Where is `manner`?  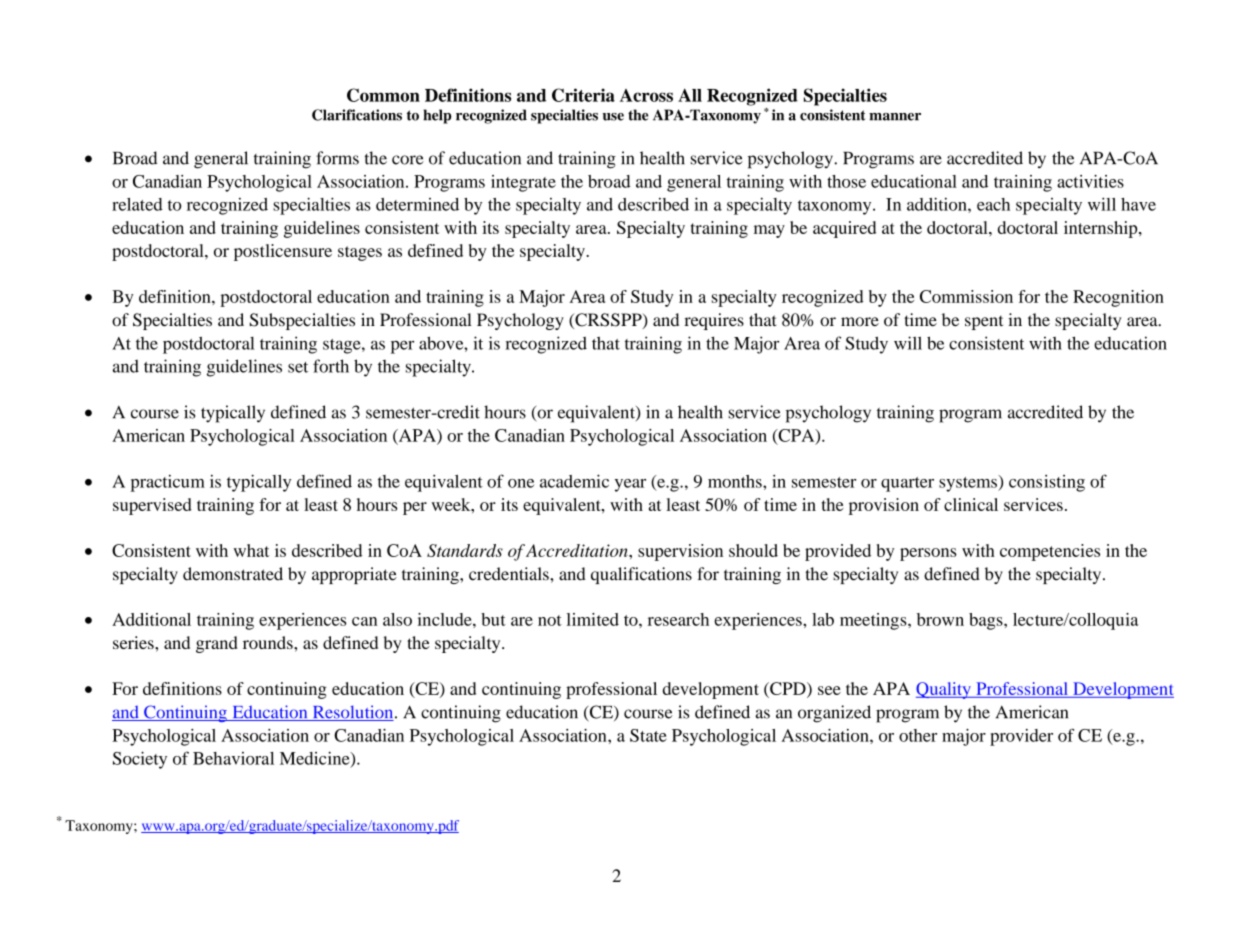 manner is located at coordinates (895, 117).
